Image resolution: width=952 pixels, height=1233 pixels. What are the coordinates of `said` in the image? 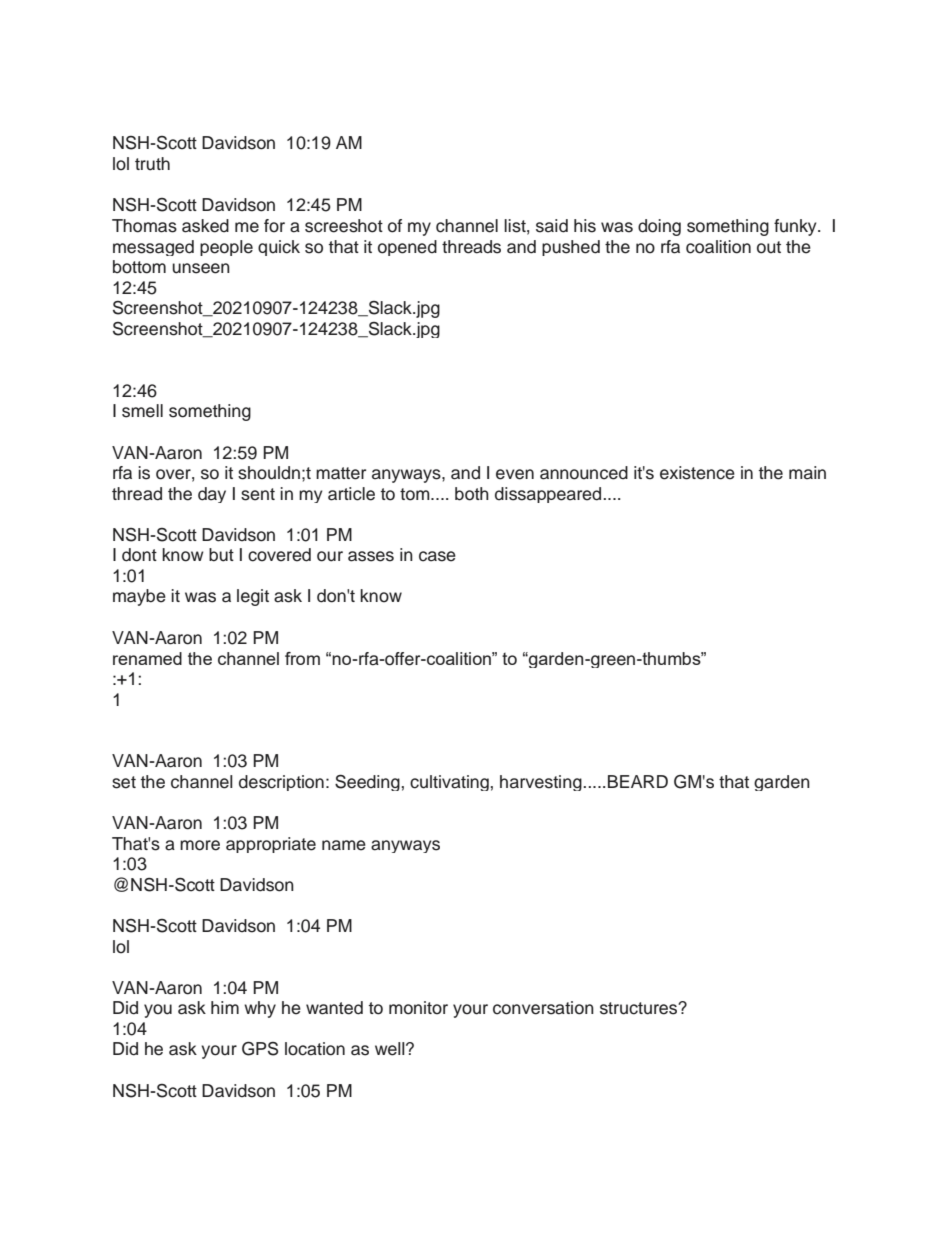 It's located at (552, 226).
